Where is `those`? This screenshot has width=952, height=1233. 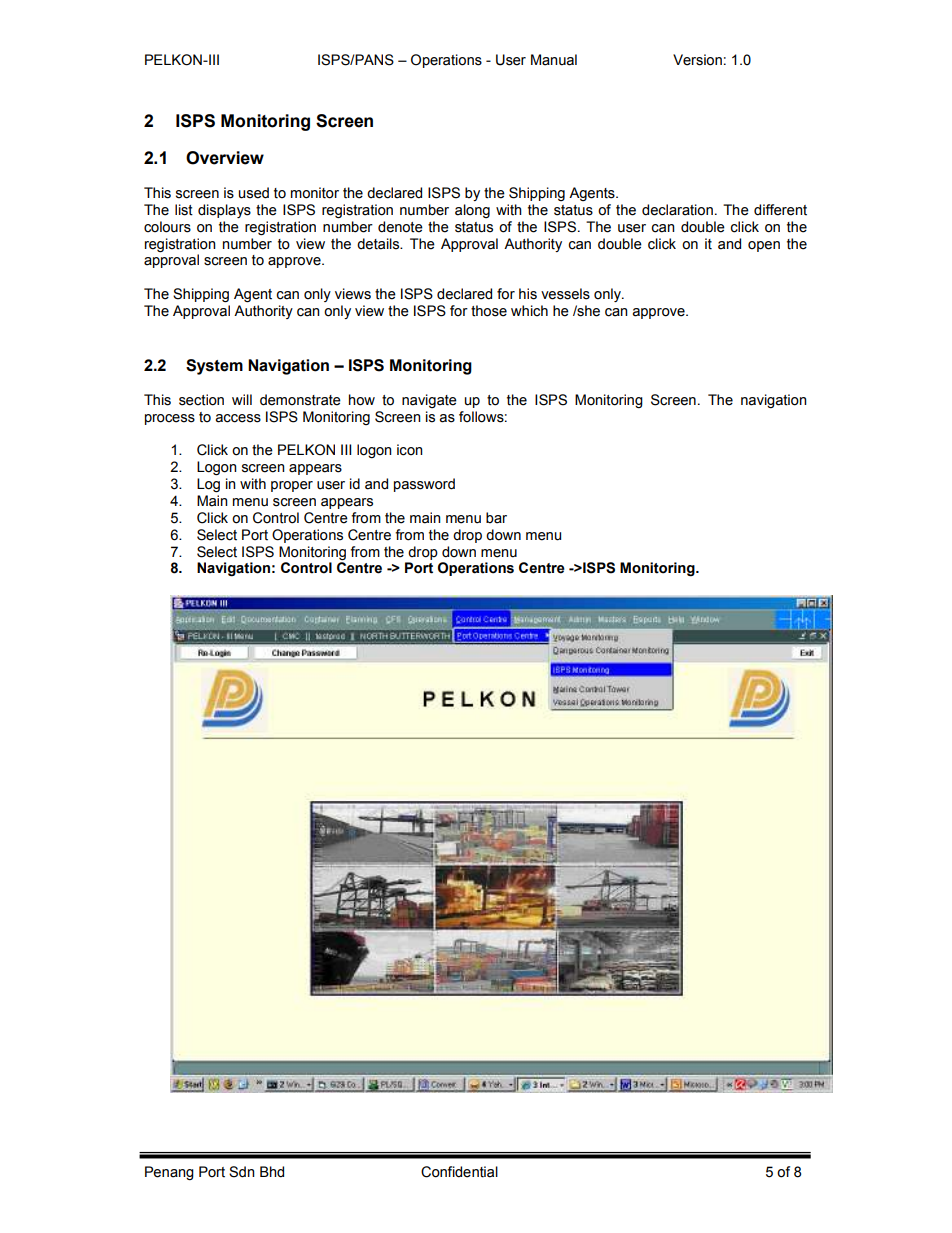
those is located at coordinates (489, 311).
